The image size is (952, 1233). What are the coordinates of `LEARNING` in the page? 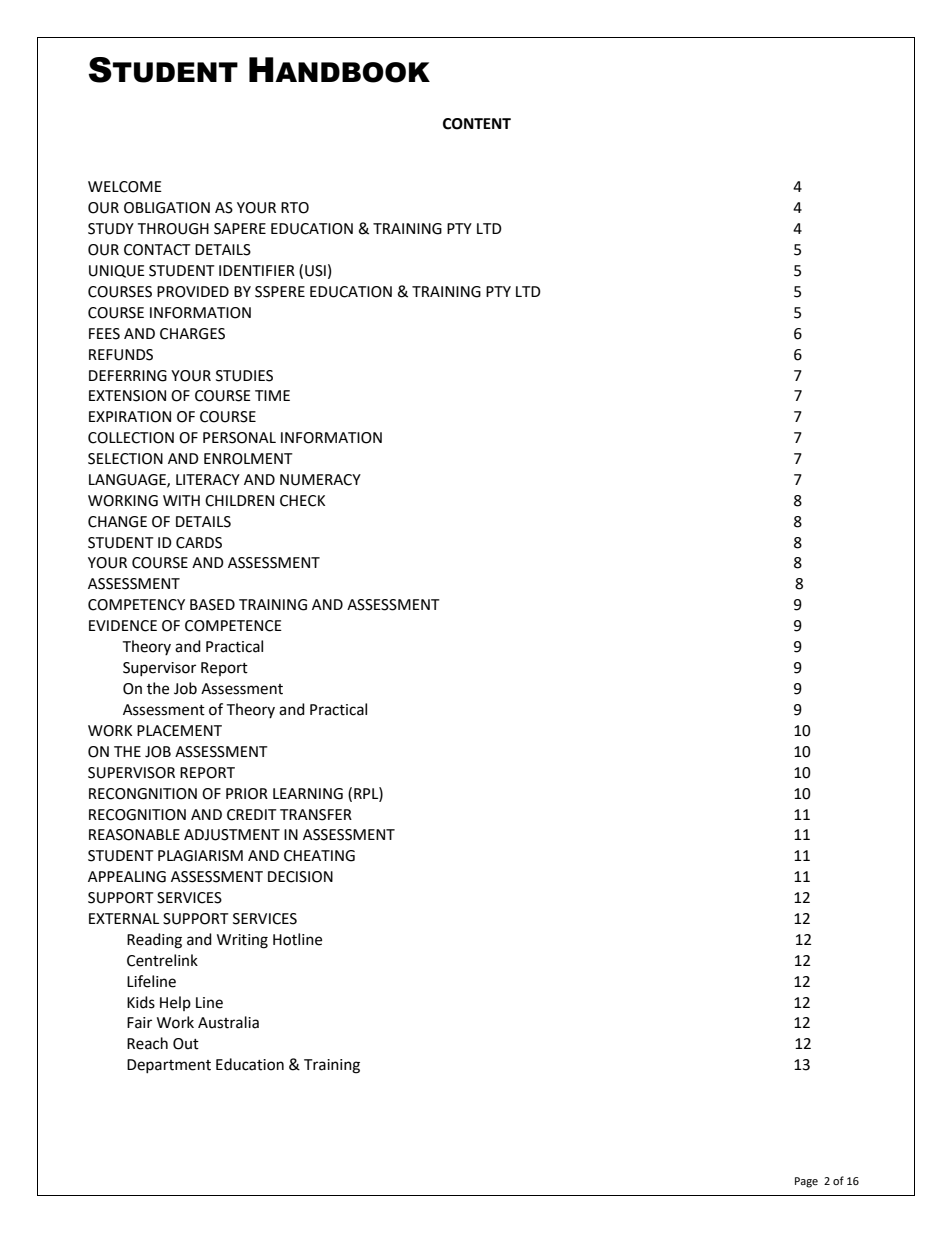 It's located at (308, 794).
